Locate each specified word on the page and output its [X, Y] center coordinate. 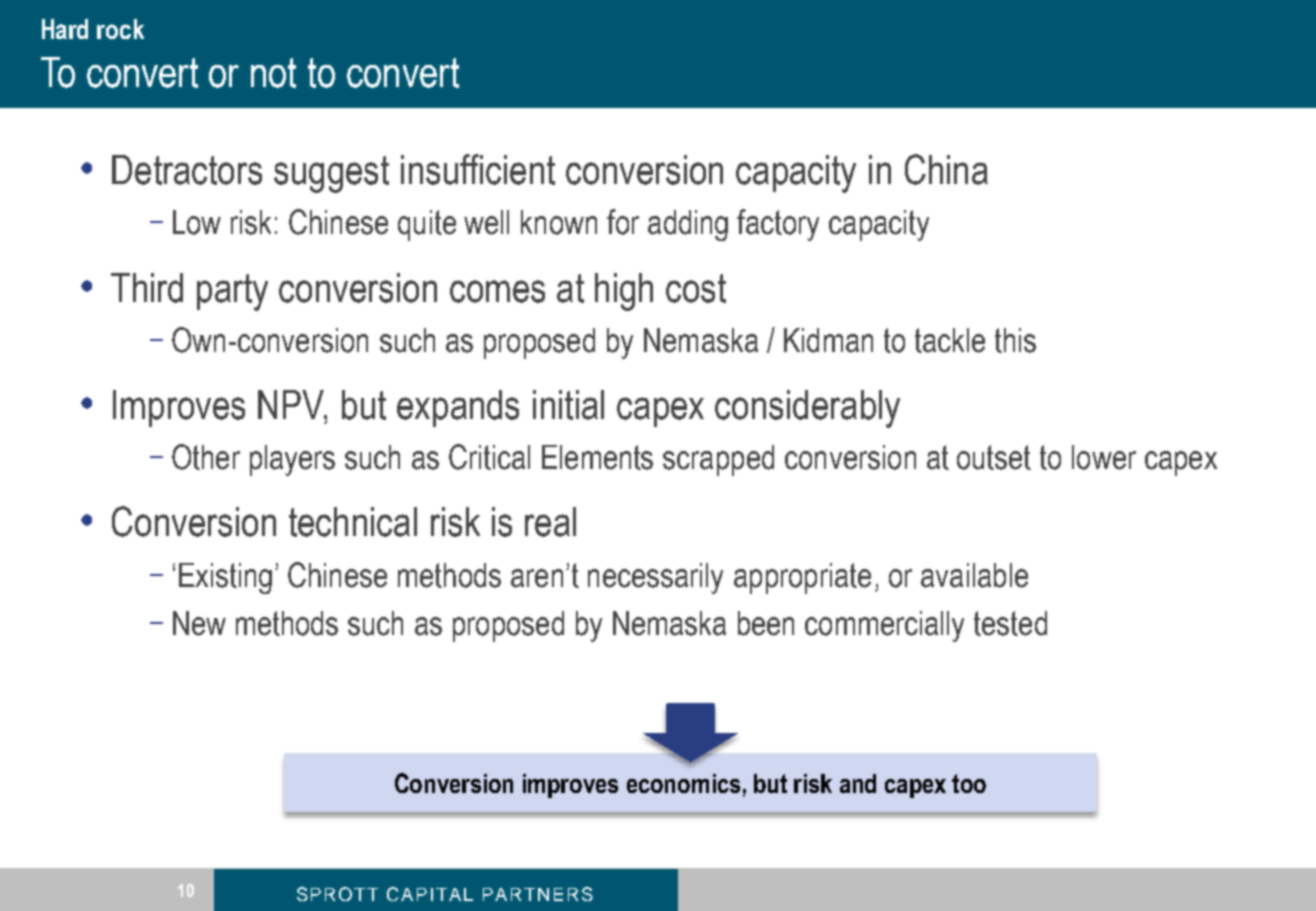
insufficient [478, 169]
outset [994, 457]
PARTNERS [538, 894]
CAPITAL [430, 894]
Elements [597, 457]
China [946, 169]
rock [120, 29]
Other [206, 457]
